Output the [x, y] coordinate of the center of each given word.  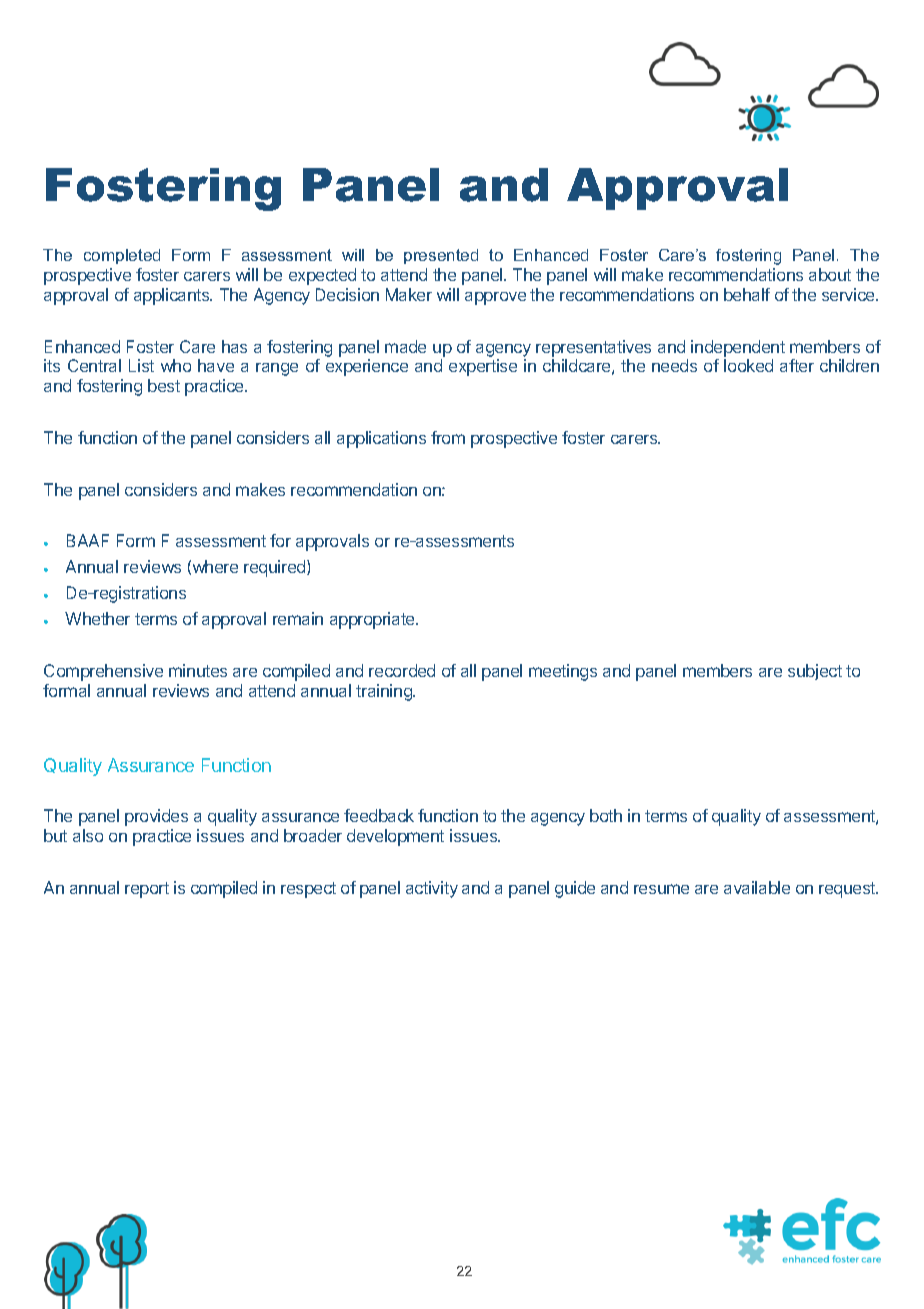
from [448, 437]
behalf [747, 294]
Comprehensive [103, 672]
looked [748, 365]
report [147, 890]
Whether [97, 618]
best [164, 385]
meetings [563, 672]
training [385, 692]
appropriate [373, 620]
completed [122, 256]
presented [441, 256]
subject [815, 672]
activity [432, 889]
